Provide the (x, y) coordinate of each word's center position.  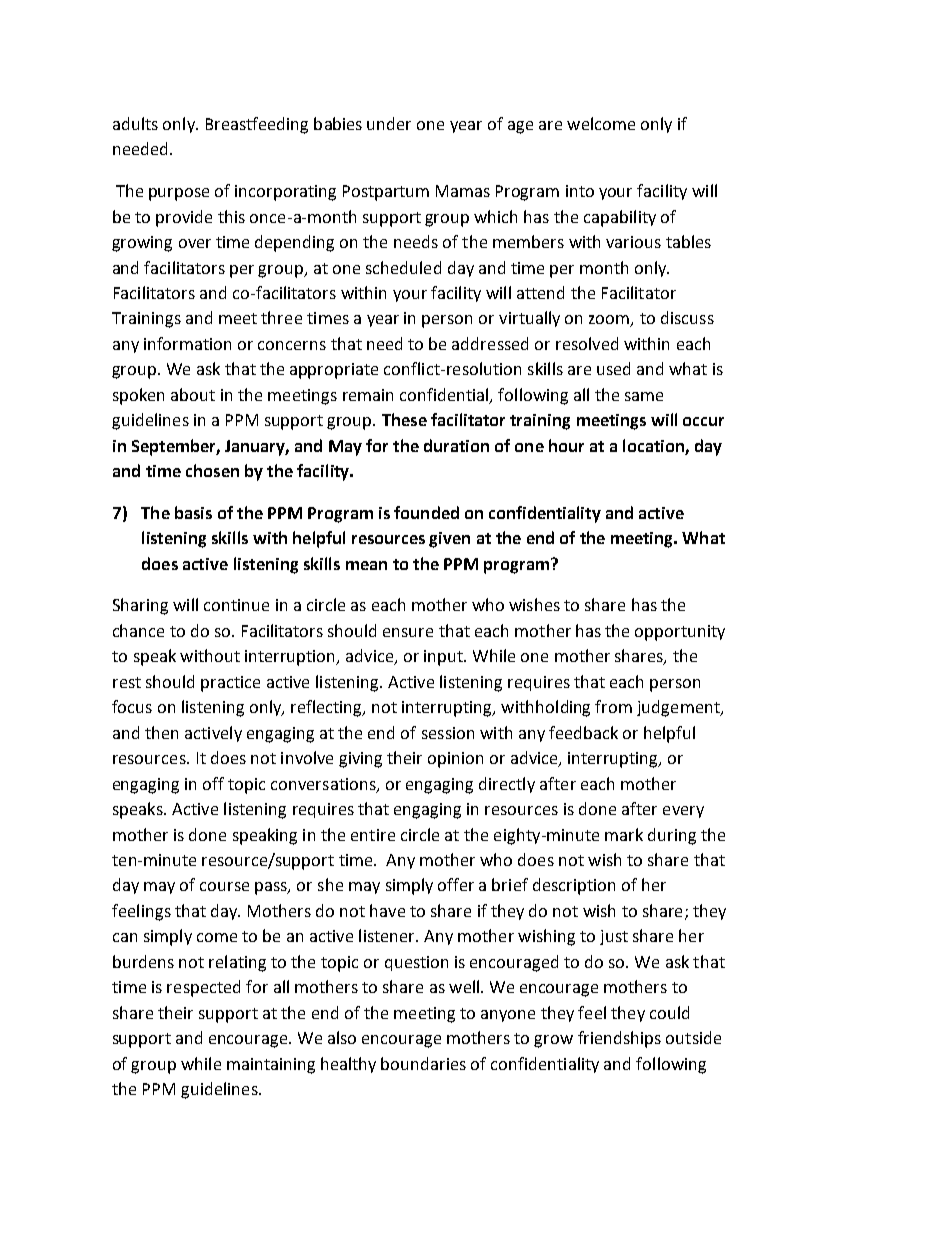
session (448, 733)
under (389, 123)
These (404, 419)
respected (203, 988)
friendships (619, 1039)
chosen (212, 470)
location (653, 445)
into (580, 191)
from (613, 706)
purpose (179, 194)
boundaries (423, 1063)
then (161, 732)
